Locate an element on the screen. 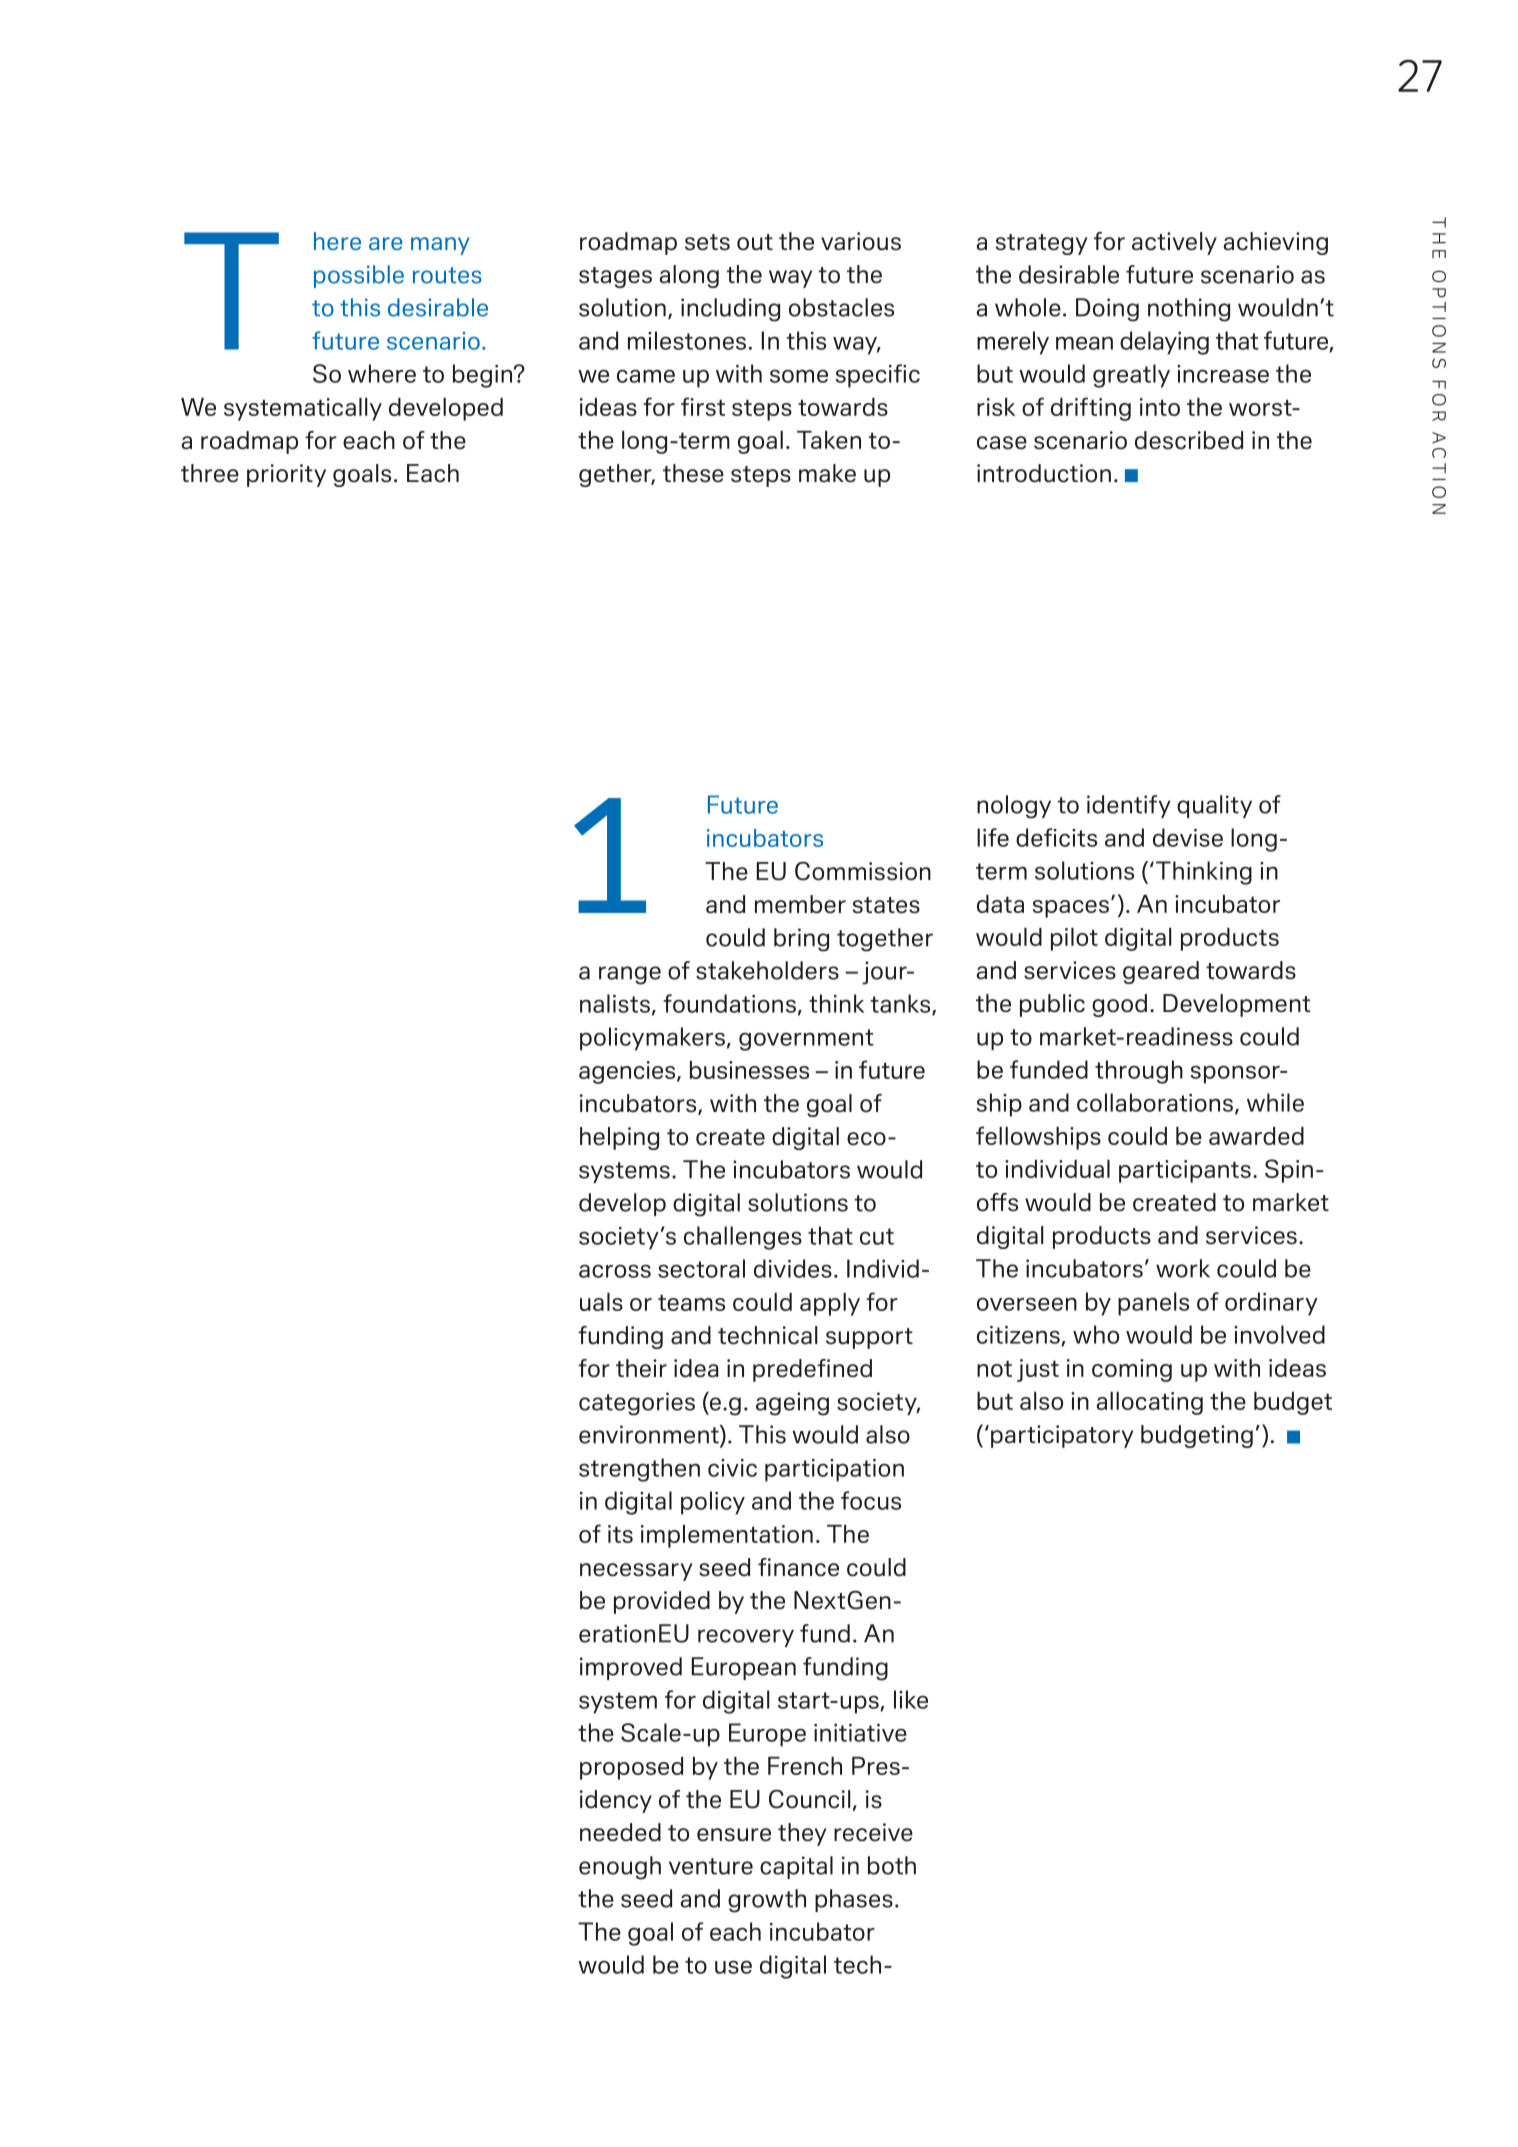  nothing is located at coordinates (1189, 310).
